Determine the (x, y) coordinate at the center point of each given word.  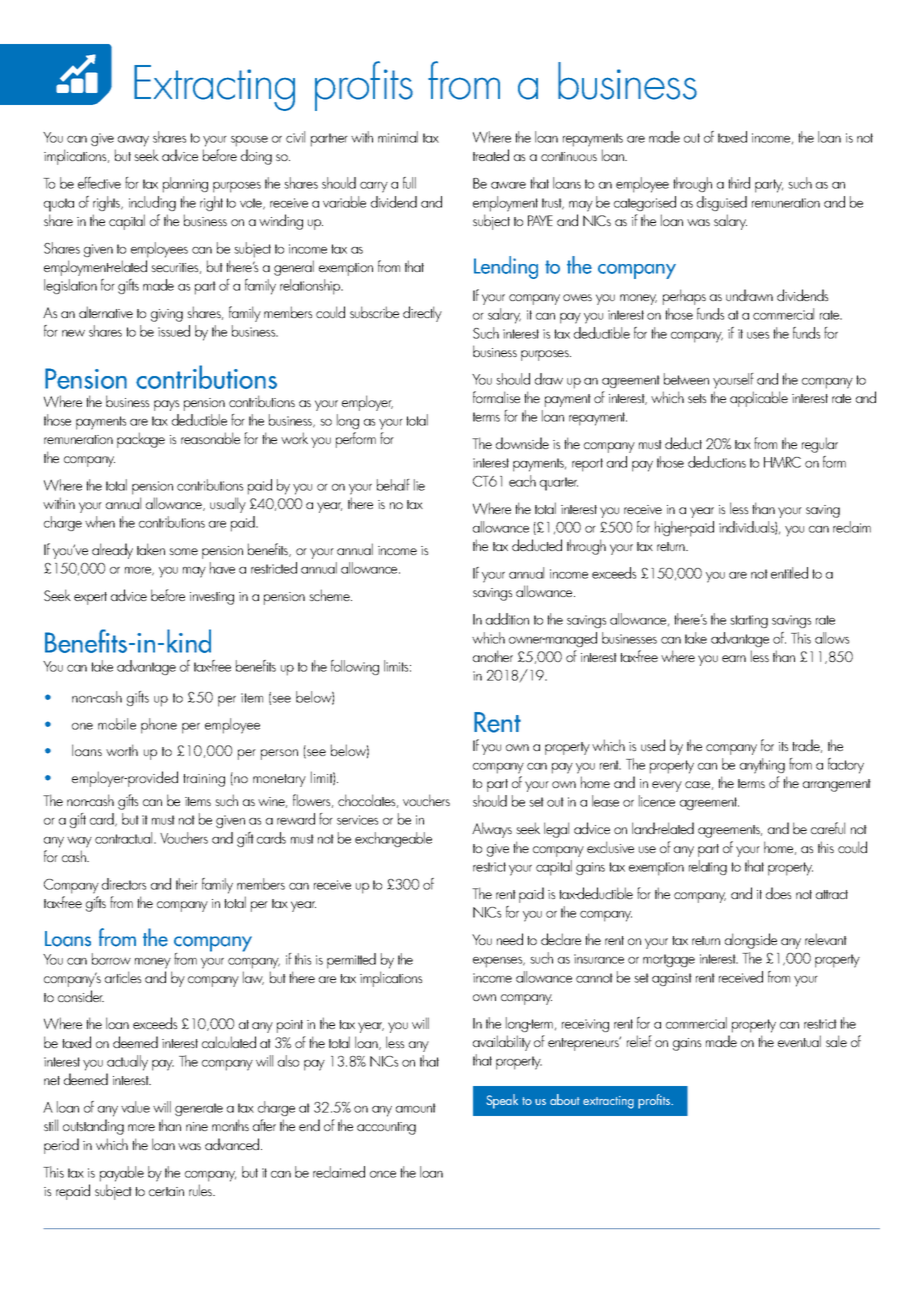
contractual (125, 838)
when (100, 522)
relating (708, 867)
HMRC (782, 462)
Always (492, 830)
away (133, 141)
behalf (393, 485)
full (409, 183)
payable (122, 1174)
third (739, 183)
